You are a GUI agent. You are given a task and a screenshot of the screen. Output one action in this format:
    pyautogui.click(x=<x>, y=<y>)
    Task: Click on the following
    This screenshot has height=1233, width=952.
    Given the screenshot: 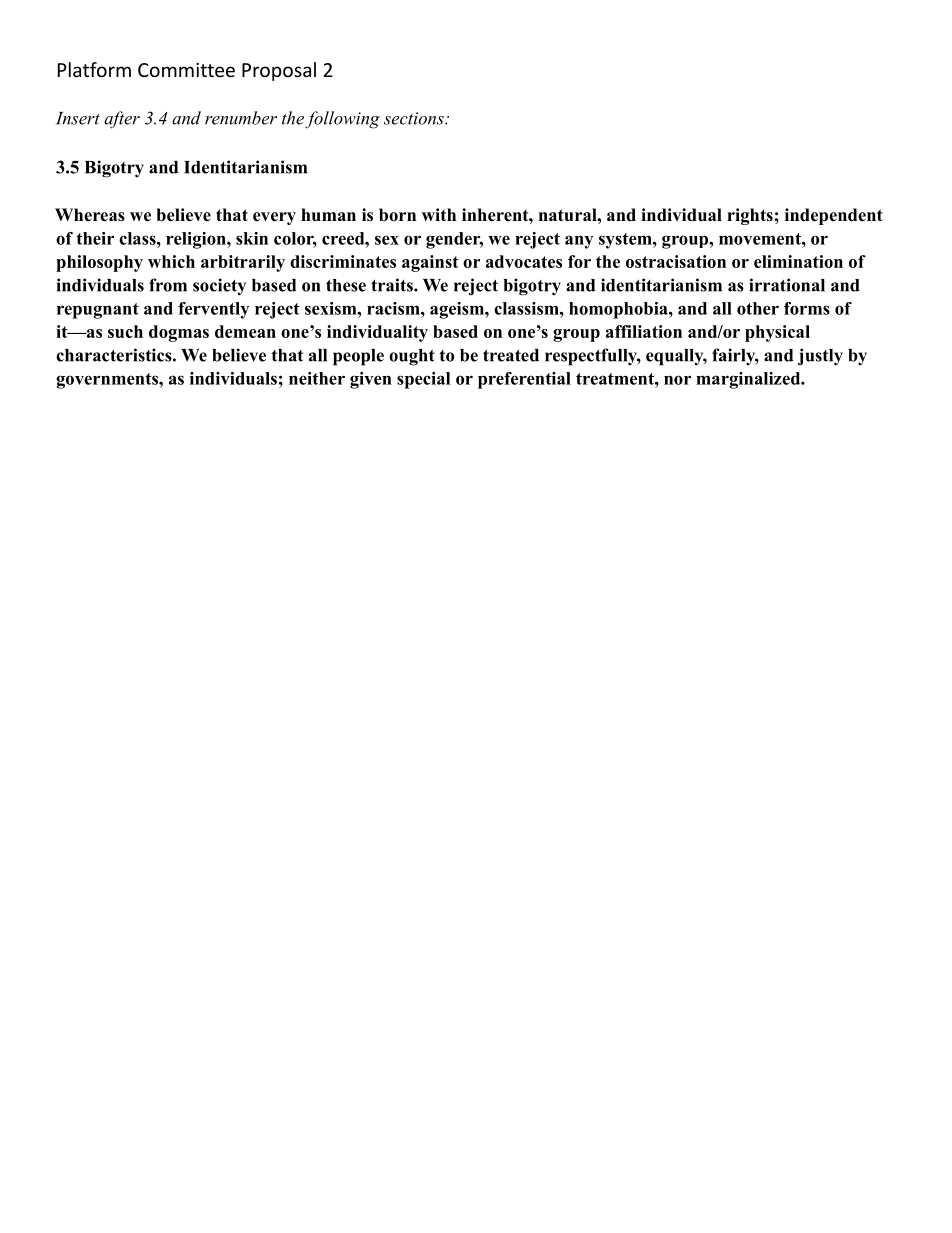 What is the action you would take?
    pyautogui.click(x=342, y=120)
